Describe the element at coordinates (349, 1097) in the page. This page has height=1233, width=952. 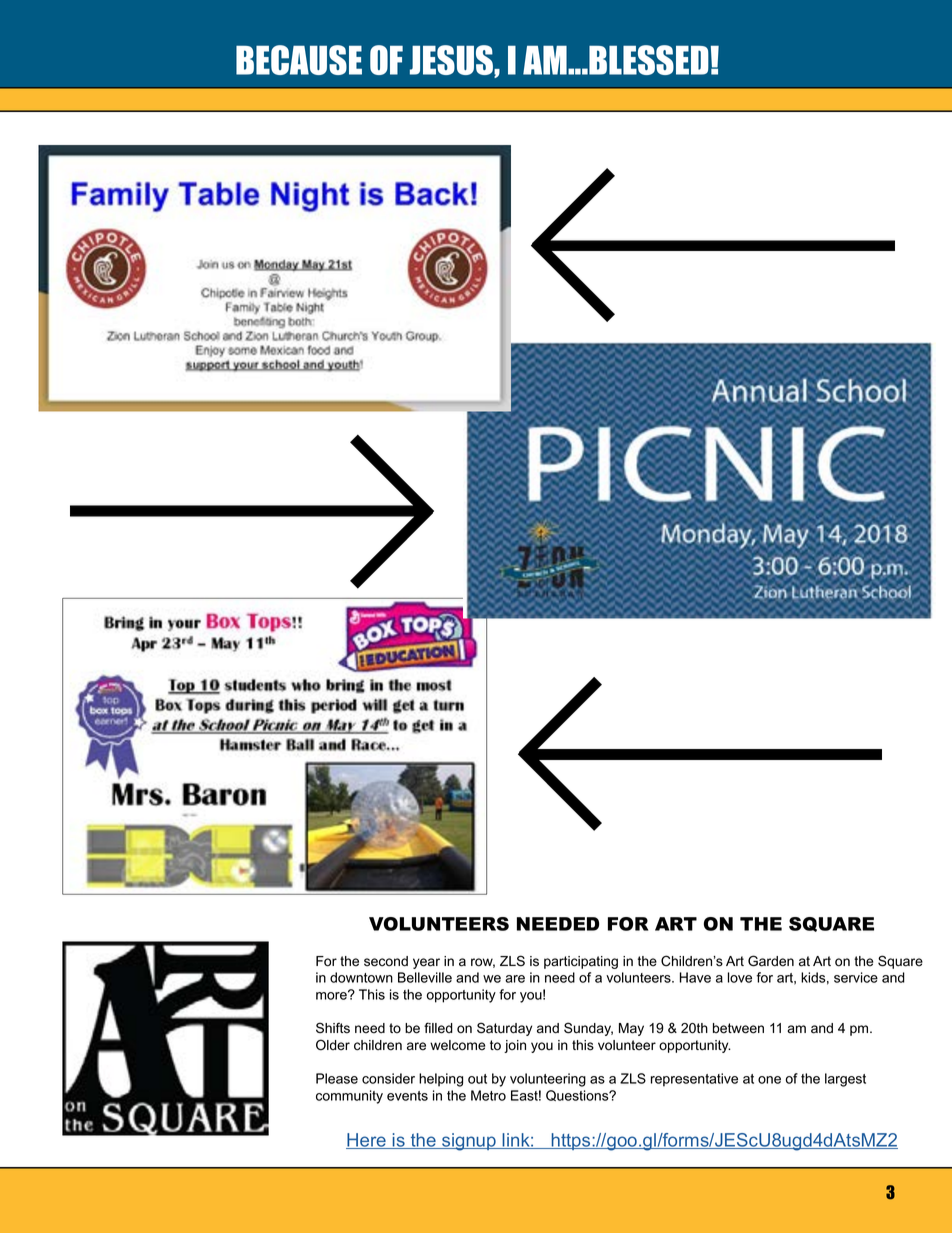
I see `community` at that location.
